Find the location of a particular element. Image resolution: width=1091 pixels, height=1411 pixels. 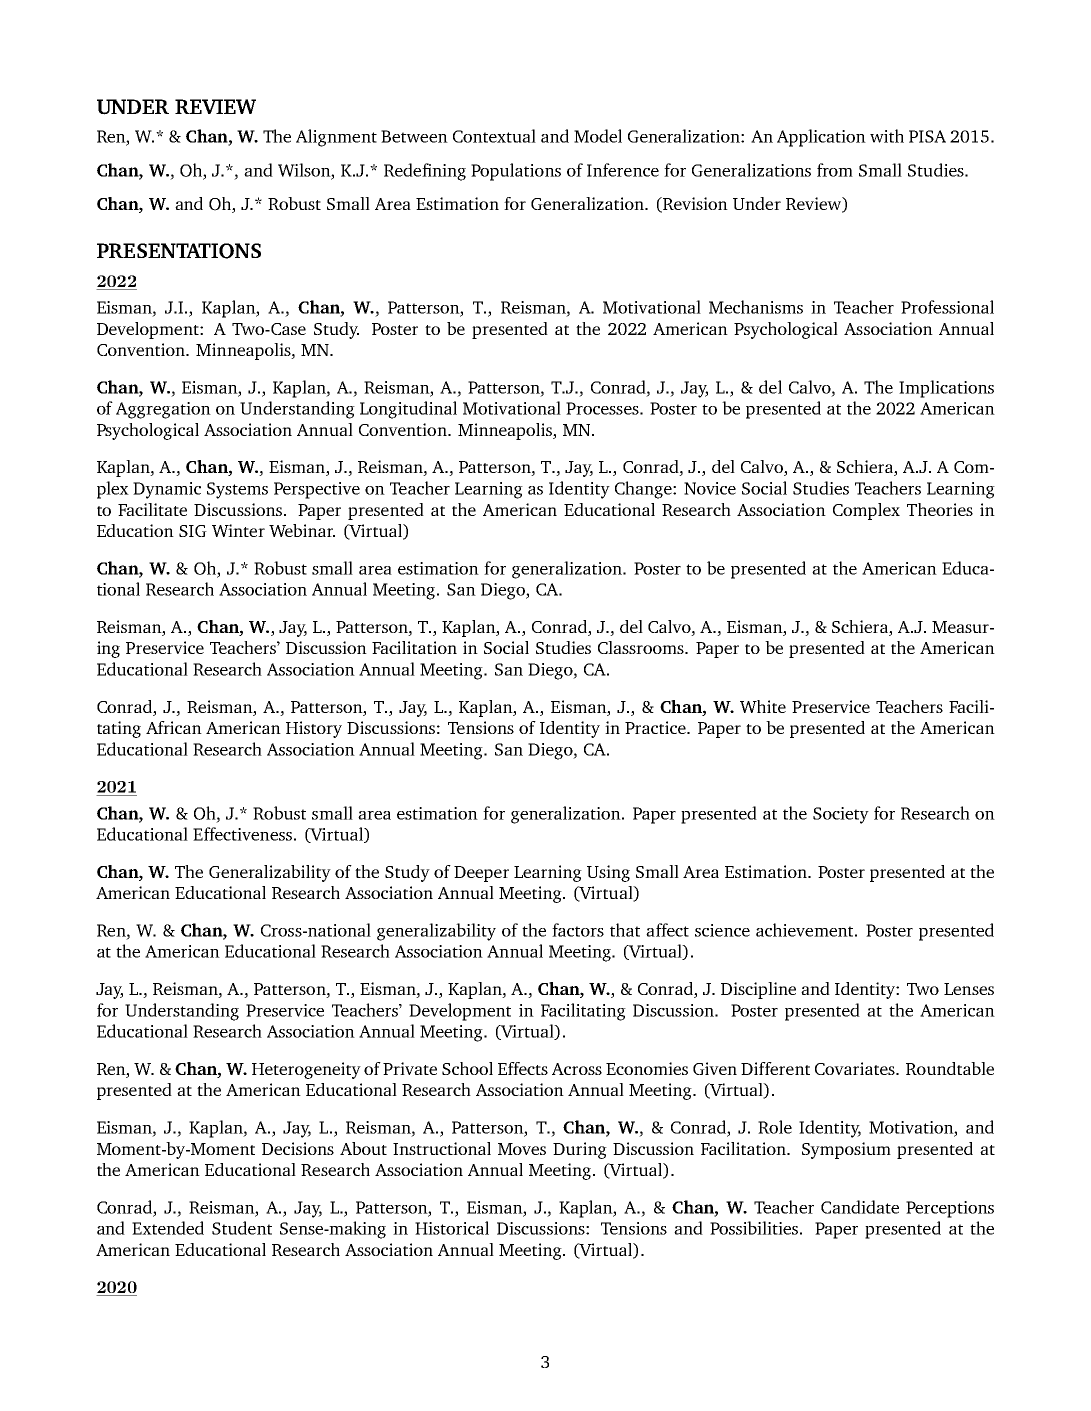

from is located at coordinates (835, 170).
